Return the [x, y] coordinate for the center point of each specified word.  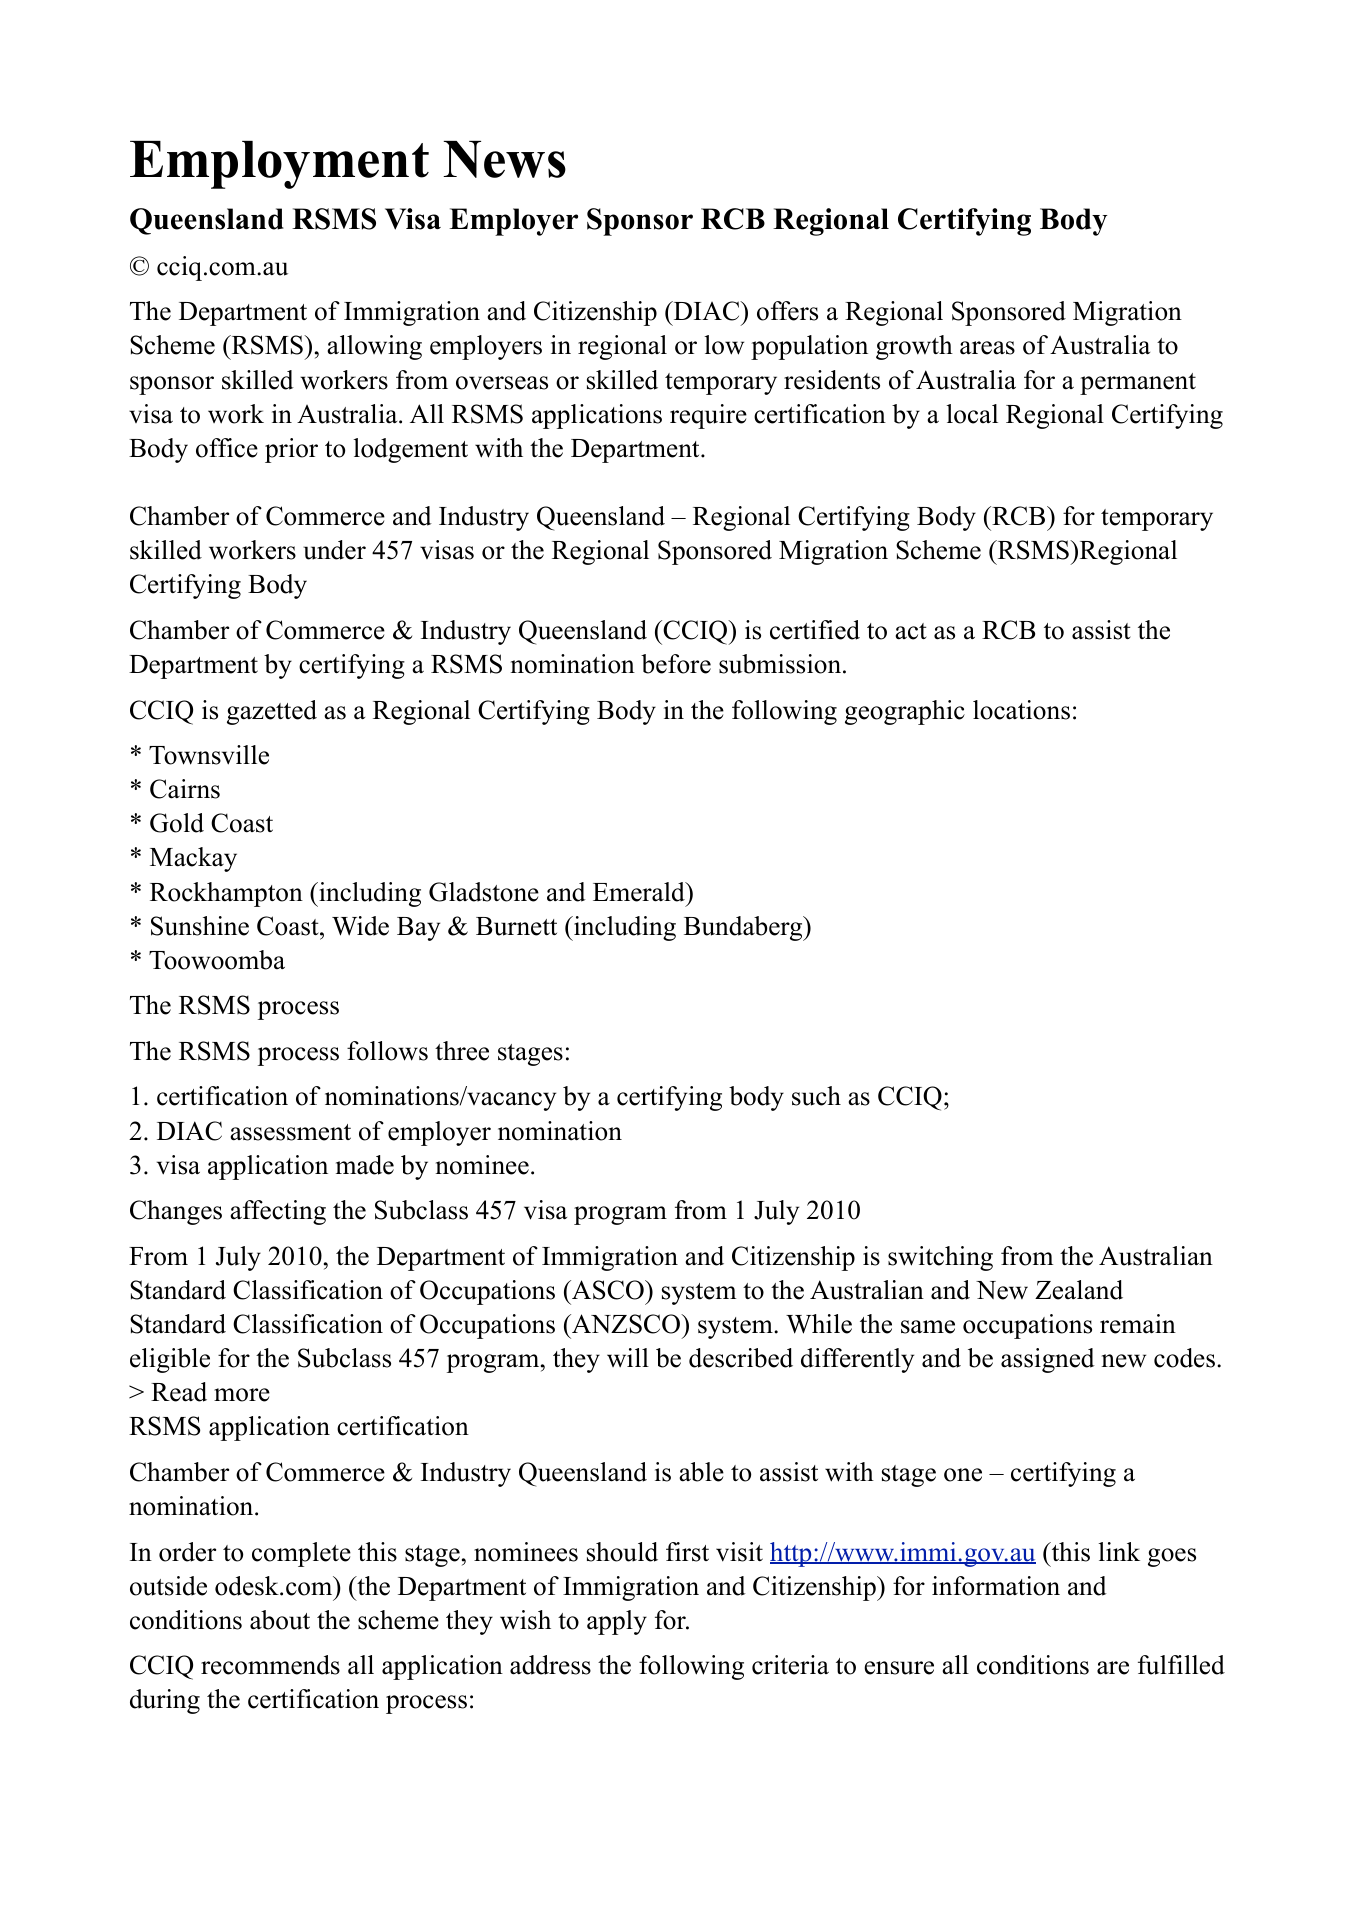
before [676, 664]
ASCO [608, 1290]
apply [617, 1622]
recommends [270, 1665]
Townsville [209, 755]
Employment [279, 165]
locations [1021, 710]
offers [787, 311]
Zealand [1079, 1290]
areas [987, 348]
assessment [290, 1132]
